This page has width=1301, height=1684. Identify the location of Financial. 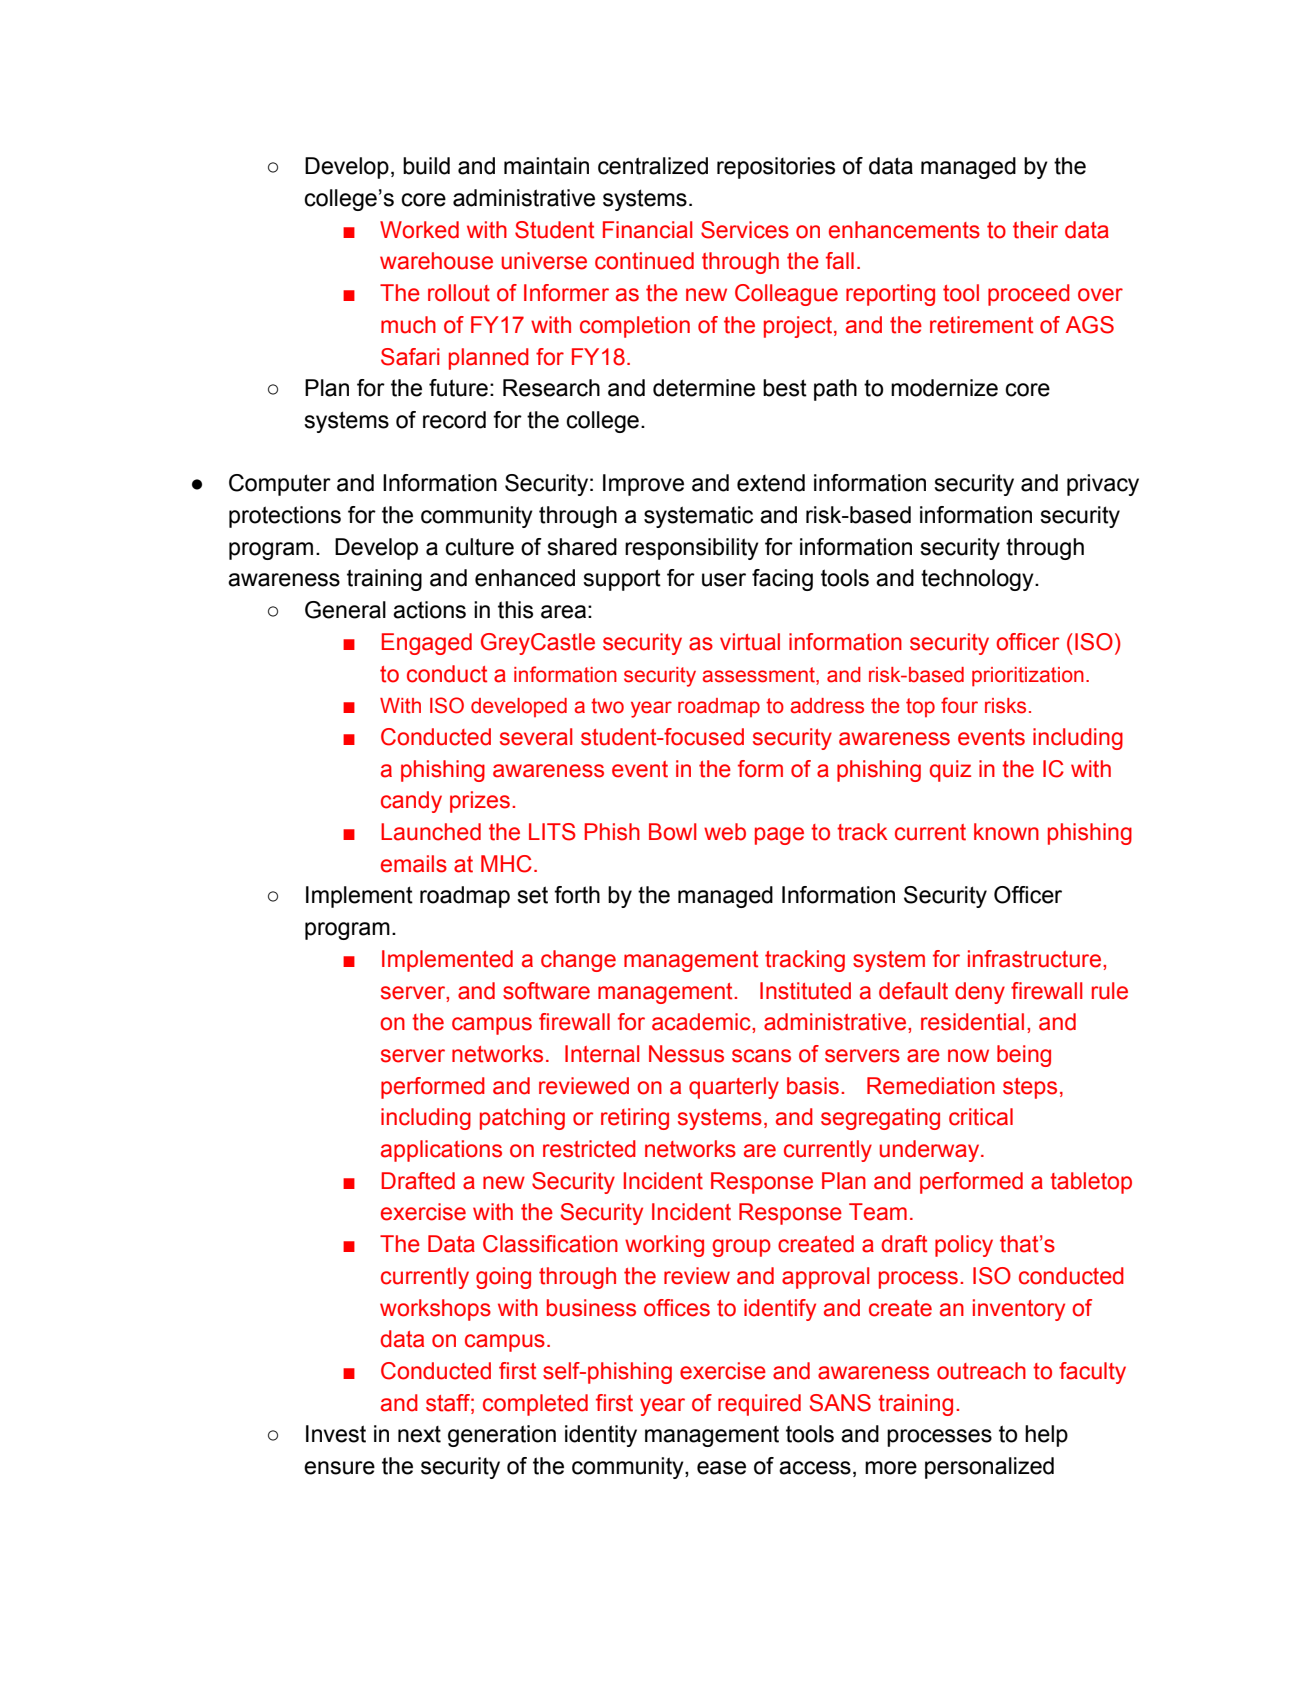
(648, 230).
